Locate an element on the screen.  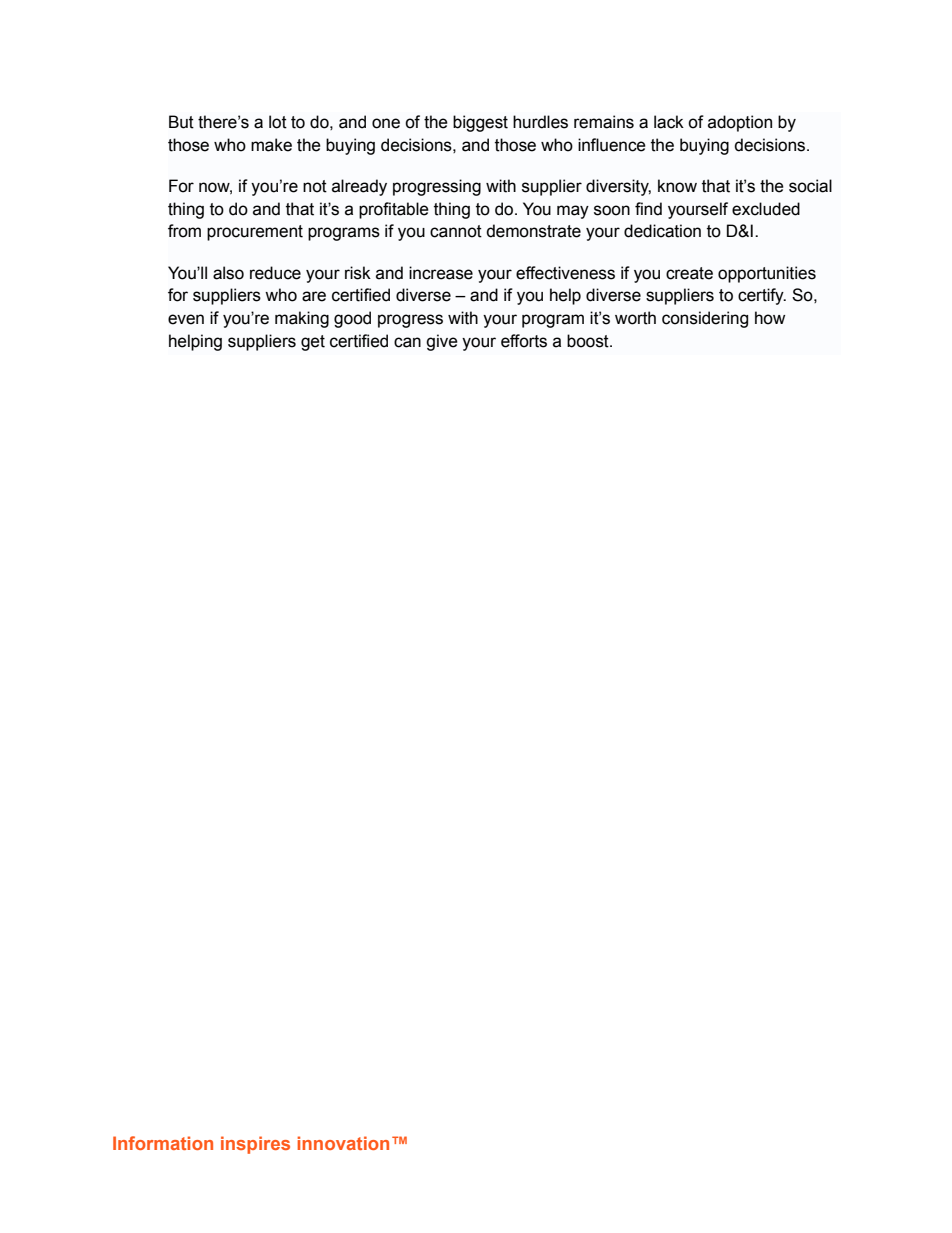
innovation is located at coordinates (343, 1143).
